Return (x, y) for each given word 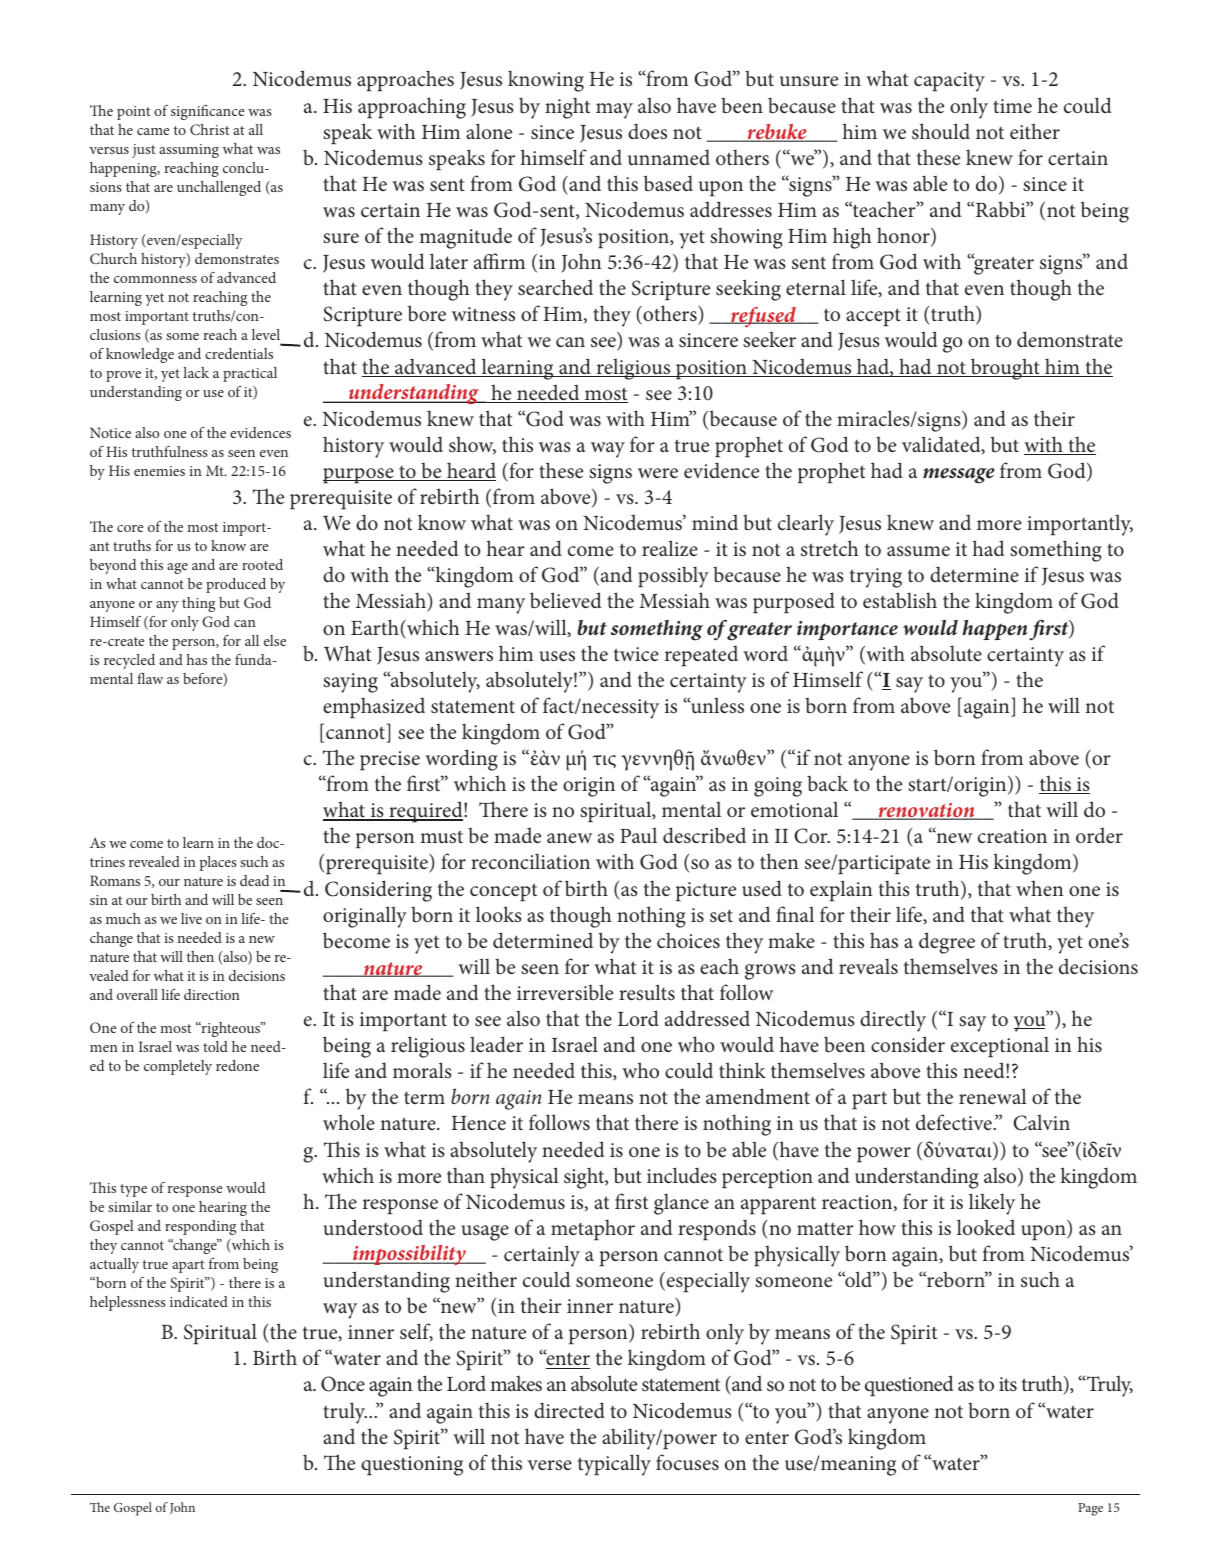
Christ (209, 129)
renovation (926, 811)
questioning (412, 1466)
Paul (638, 835)
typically (614, 1465)
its (1008, 1384)
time (1012, 106)
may (614, 111)
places (217, 863)
